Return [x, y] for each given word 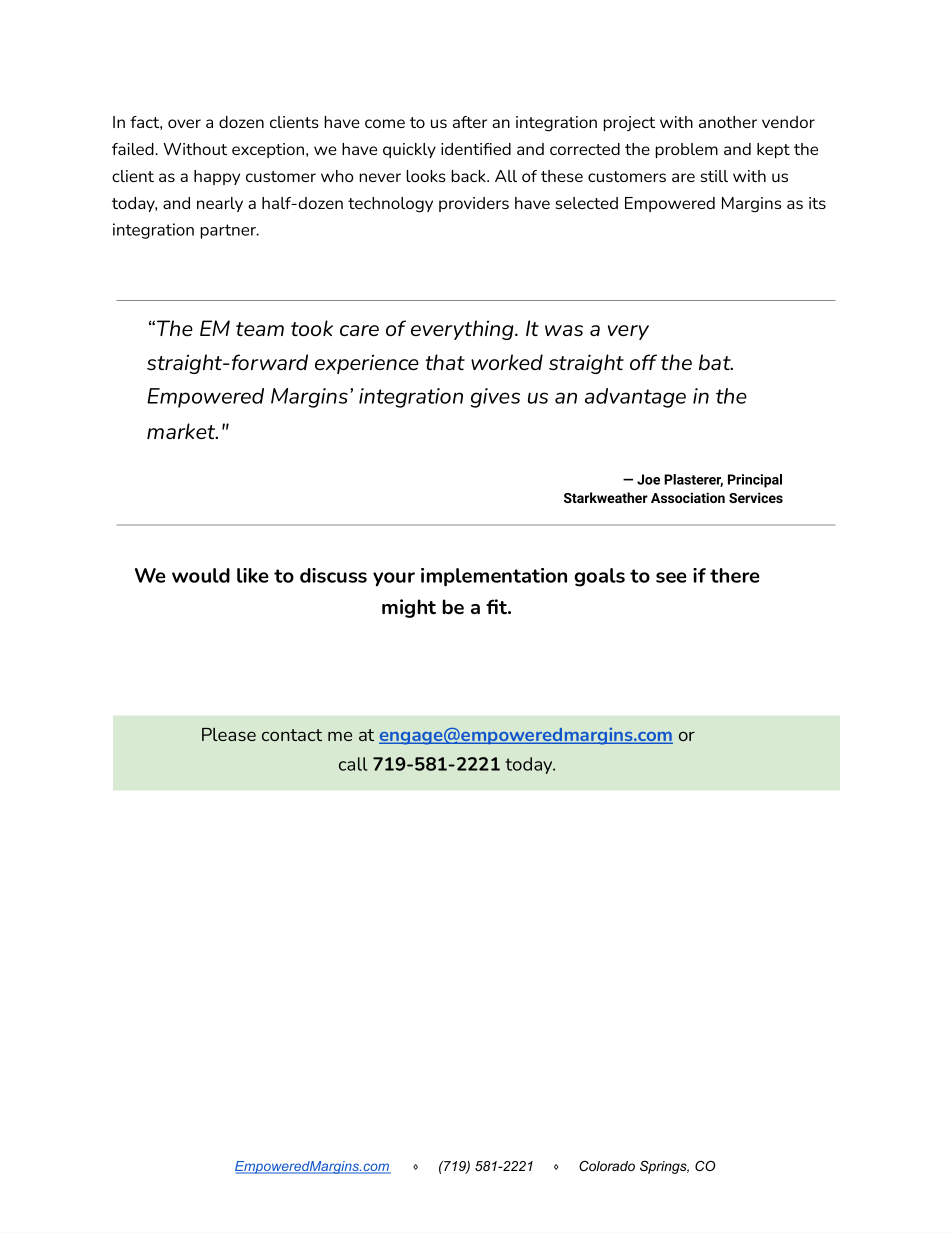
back [469, 176]
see [671, 577]
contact [292, 735]
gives [495, 398]
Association [688, 497]
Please [229, 734]
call [353, 764]
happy [217, 177]
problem [686, 150]
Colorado [607, 1166]
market [182, 431]
